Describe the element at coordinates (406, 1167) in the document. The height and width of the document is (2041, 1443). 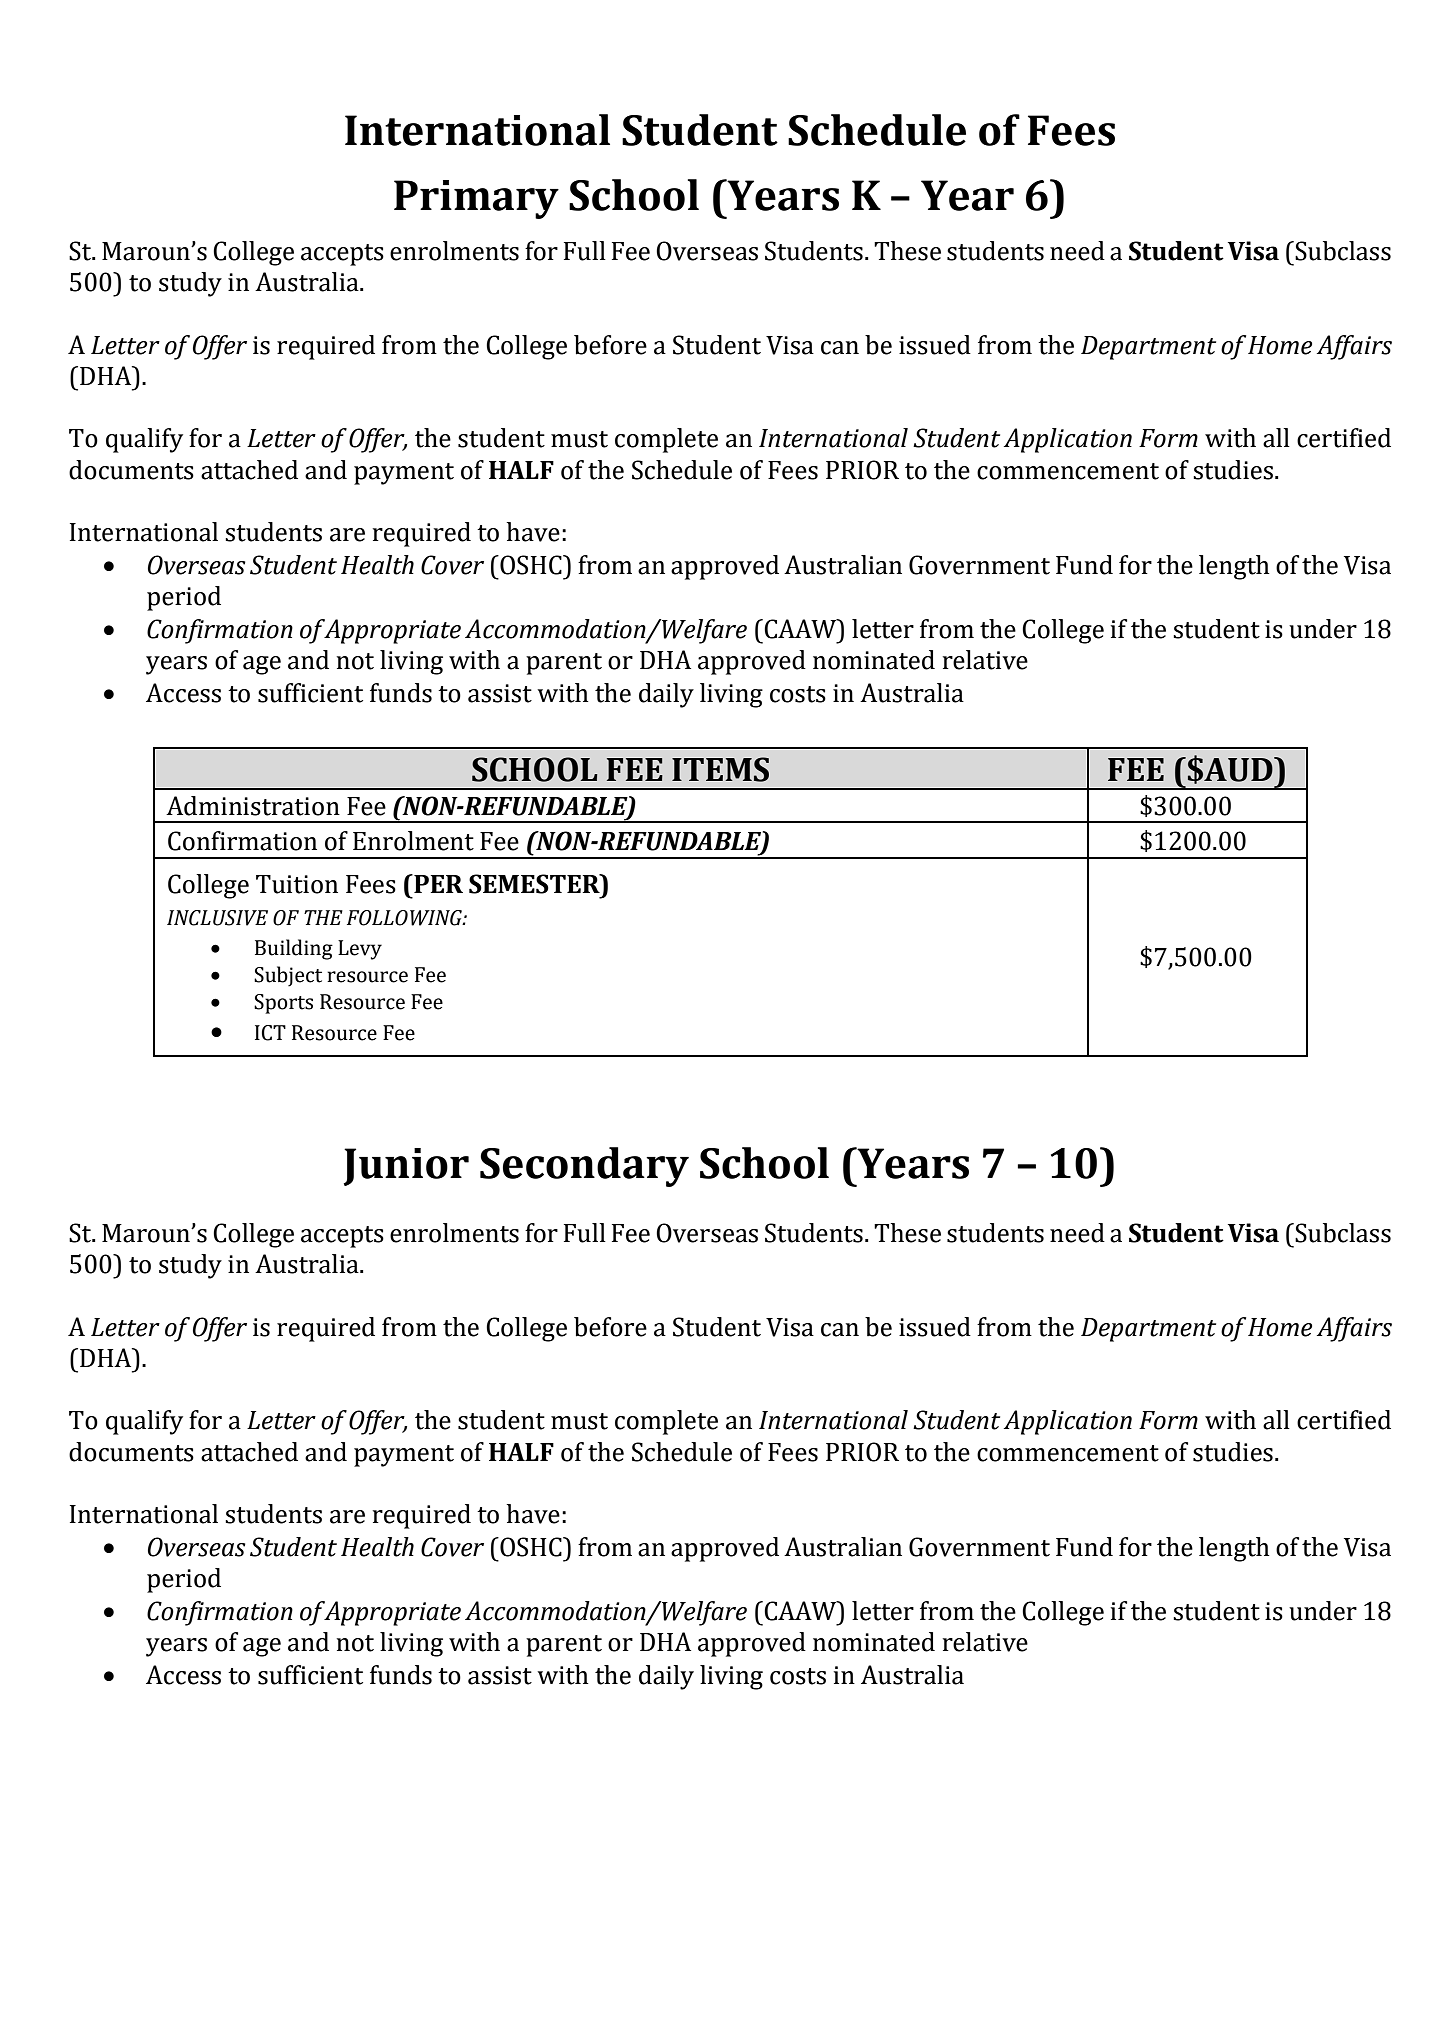
I see `Junior` at that location.
